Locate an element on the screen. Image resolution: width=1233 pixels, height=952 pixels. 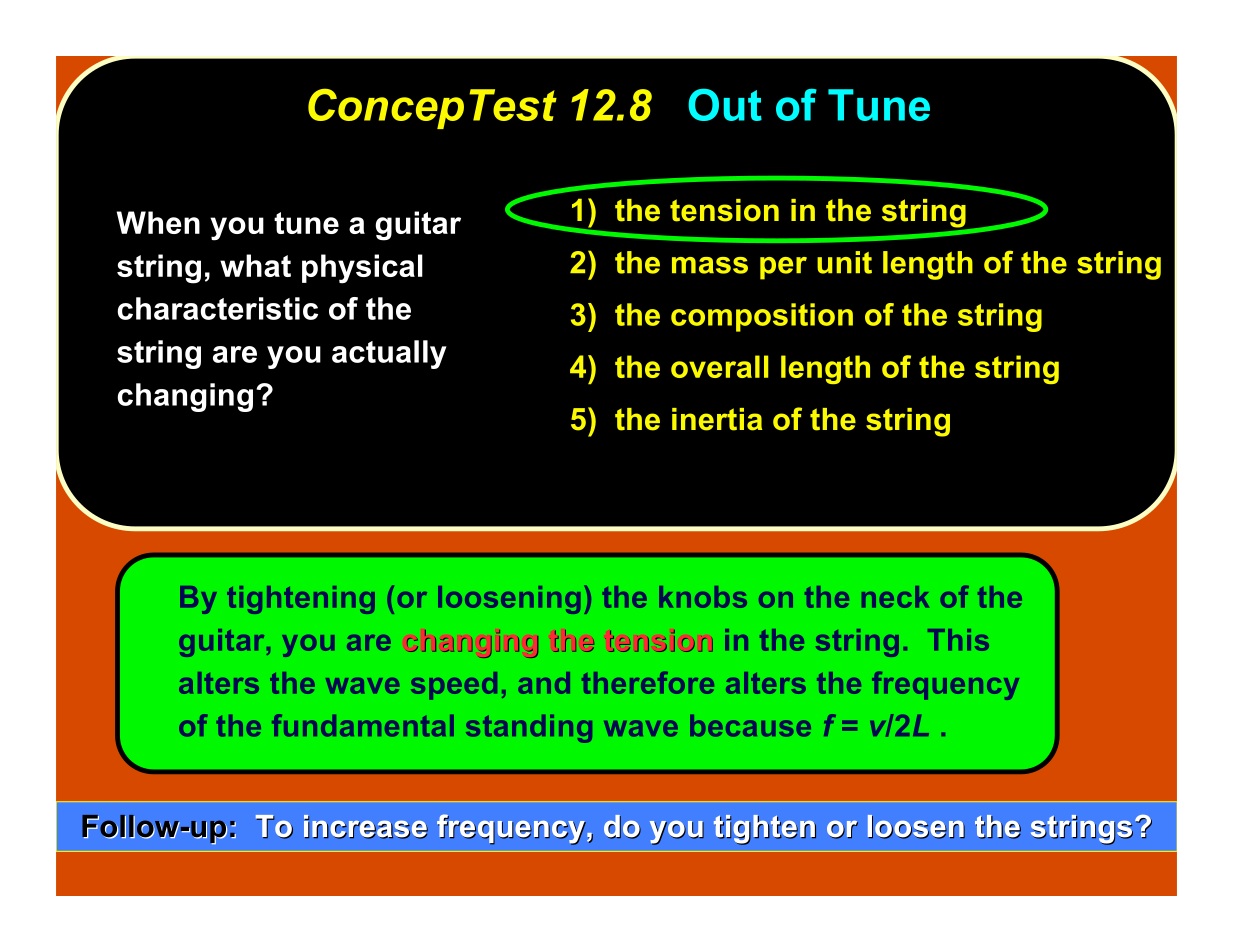
neck is located at coordinates (895, 597).
